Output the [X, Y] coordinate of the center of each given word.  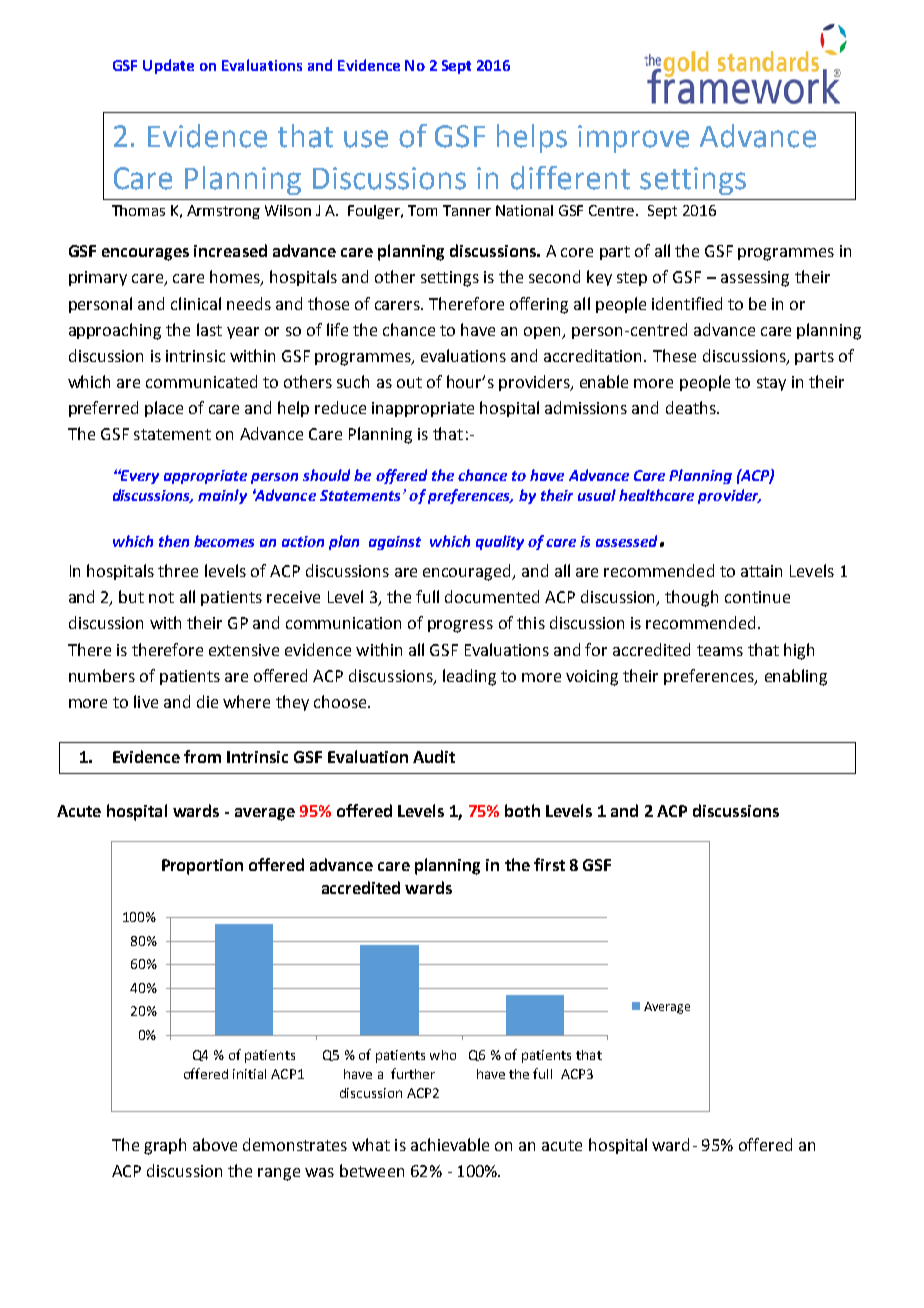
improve [633, 139]
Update [168, 66]
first [549, 864]
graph [165, 1146]
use [366, 139]
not [161, 597]
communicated [201, 381]
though [691, 598]
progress [460, 626]
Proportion [202, 867]
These [674, 355]
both [522, 810]
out [409, 382]
